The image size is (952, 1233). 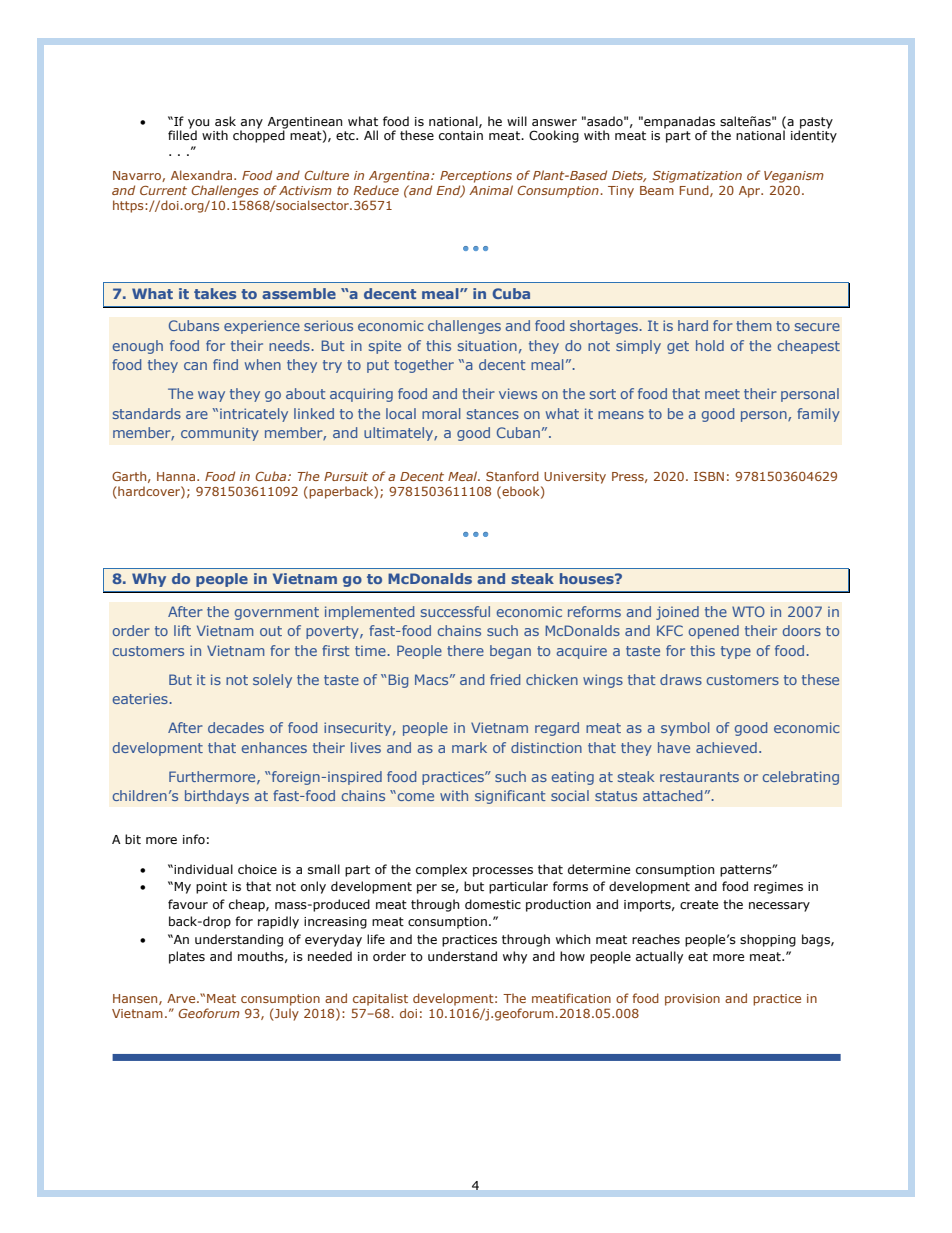 What do you see at coordinates (380, 999) in the screenshot?
I see `capitalist` at bounding box center [380, 999].
